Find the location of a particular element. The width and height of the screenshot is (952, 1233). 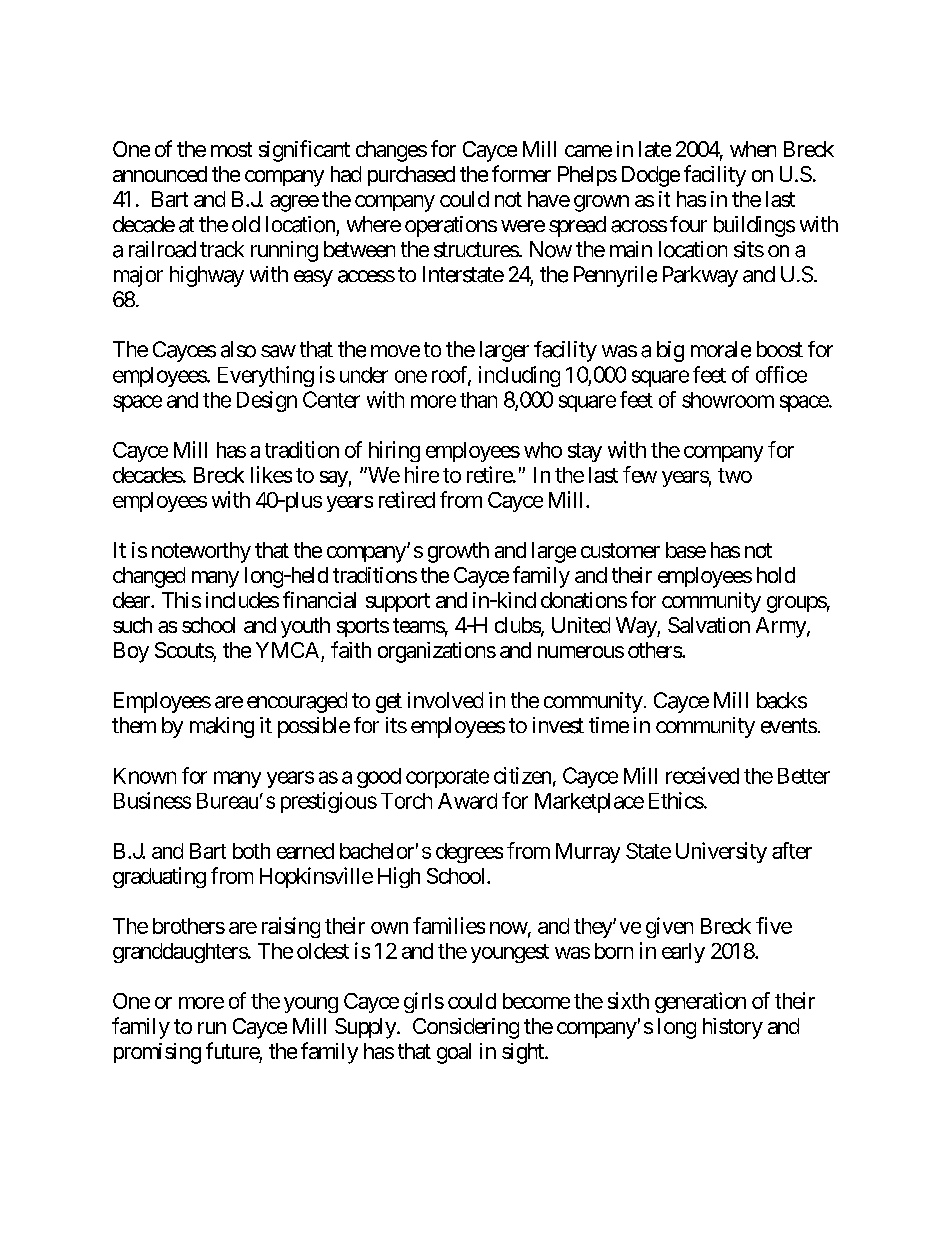

both is located at coordinates (251, 851).
